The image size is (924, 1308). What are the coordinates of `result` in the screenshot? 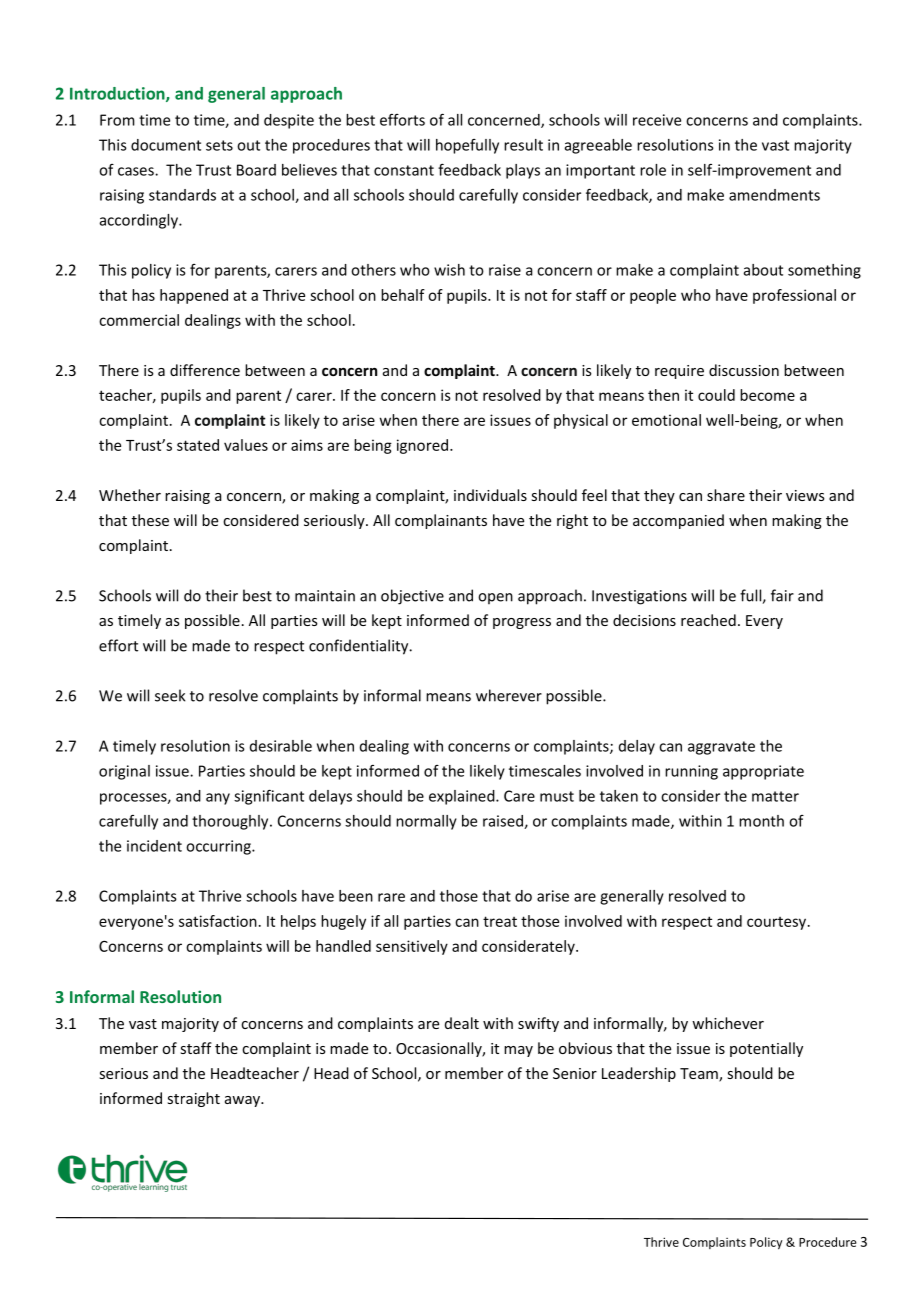 It's located at (523, 145).
